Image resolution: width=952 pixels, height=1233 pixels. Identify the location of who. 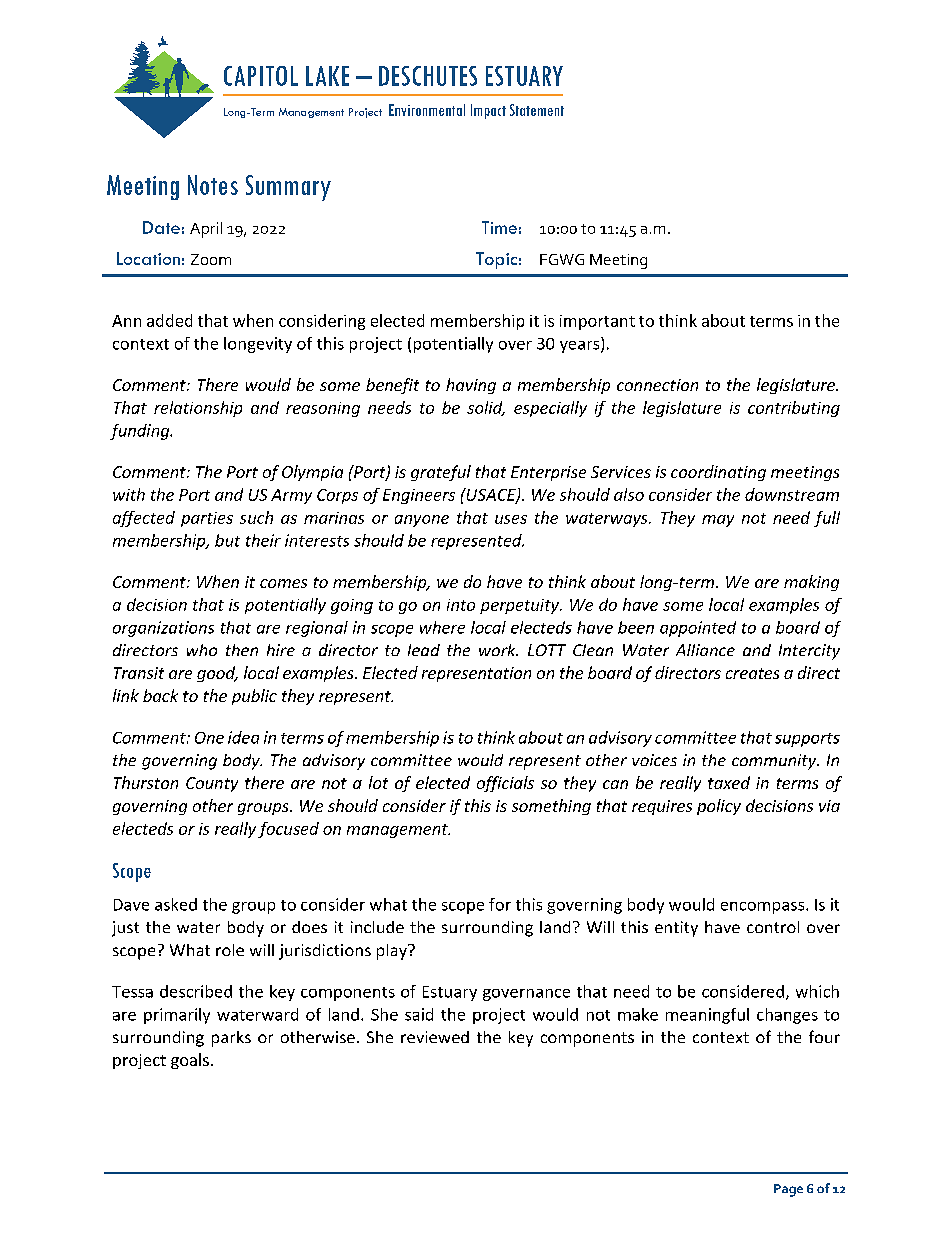
(202, 650).
